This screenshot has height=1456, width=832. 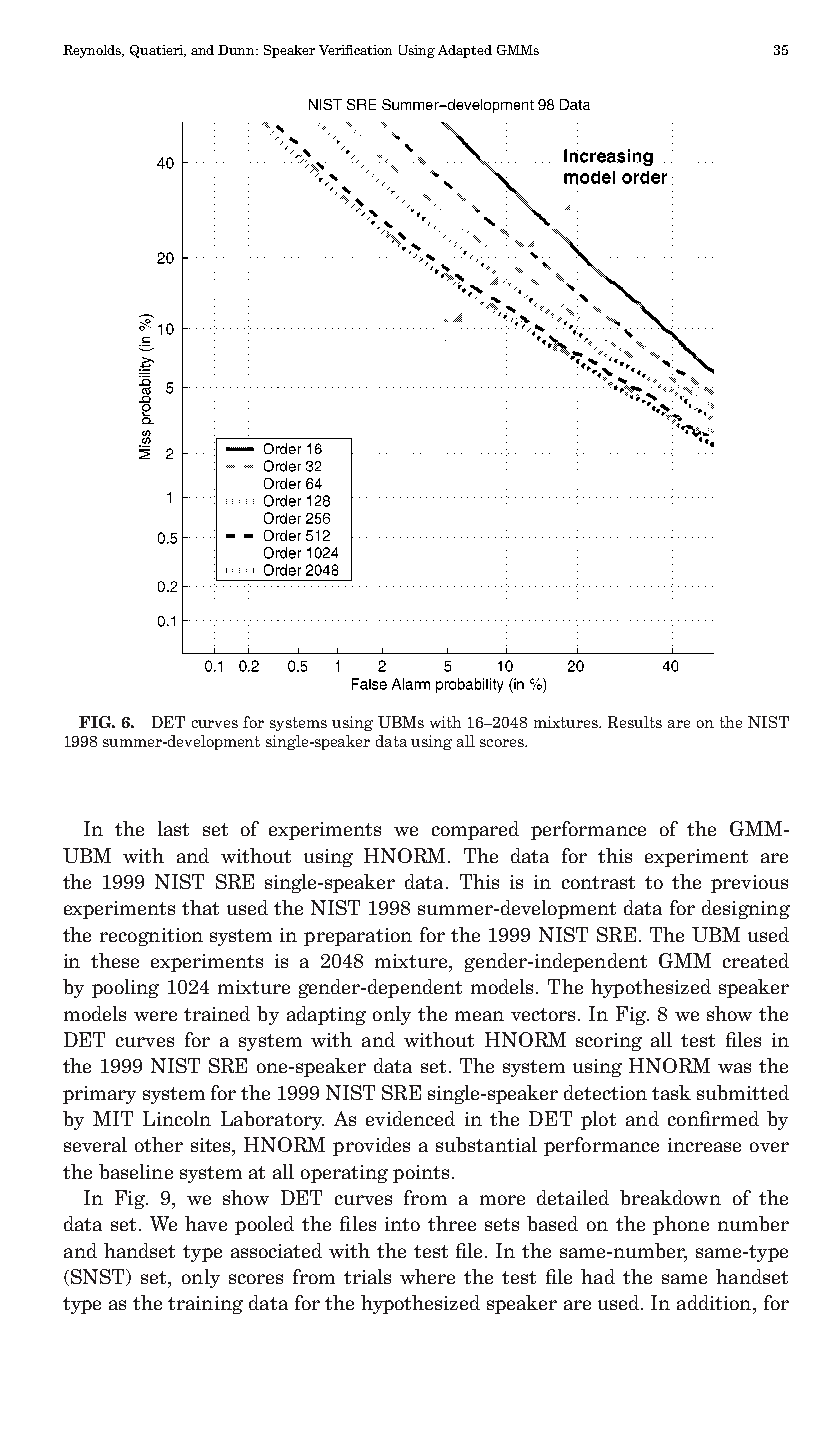 What do you see at coordinates (155, 1016) in the screenshot?
I see `were` at bounding box center [155, 1016].
